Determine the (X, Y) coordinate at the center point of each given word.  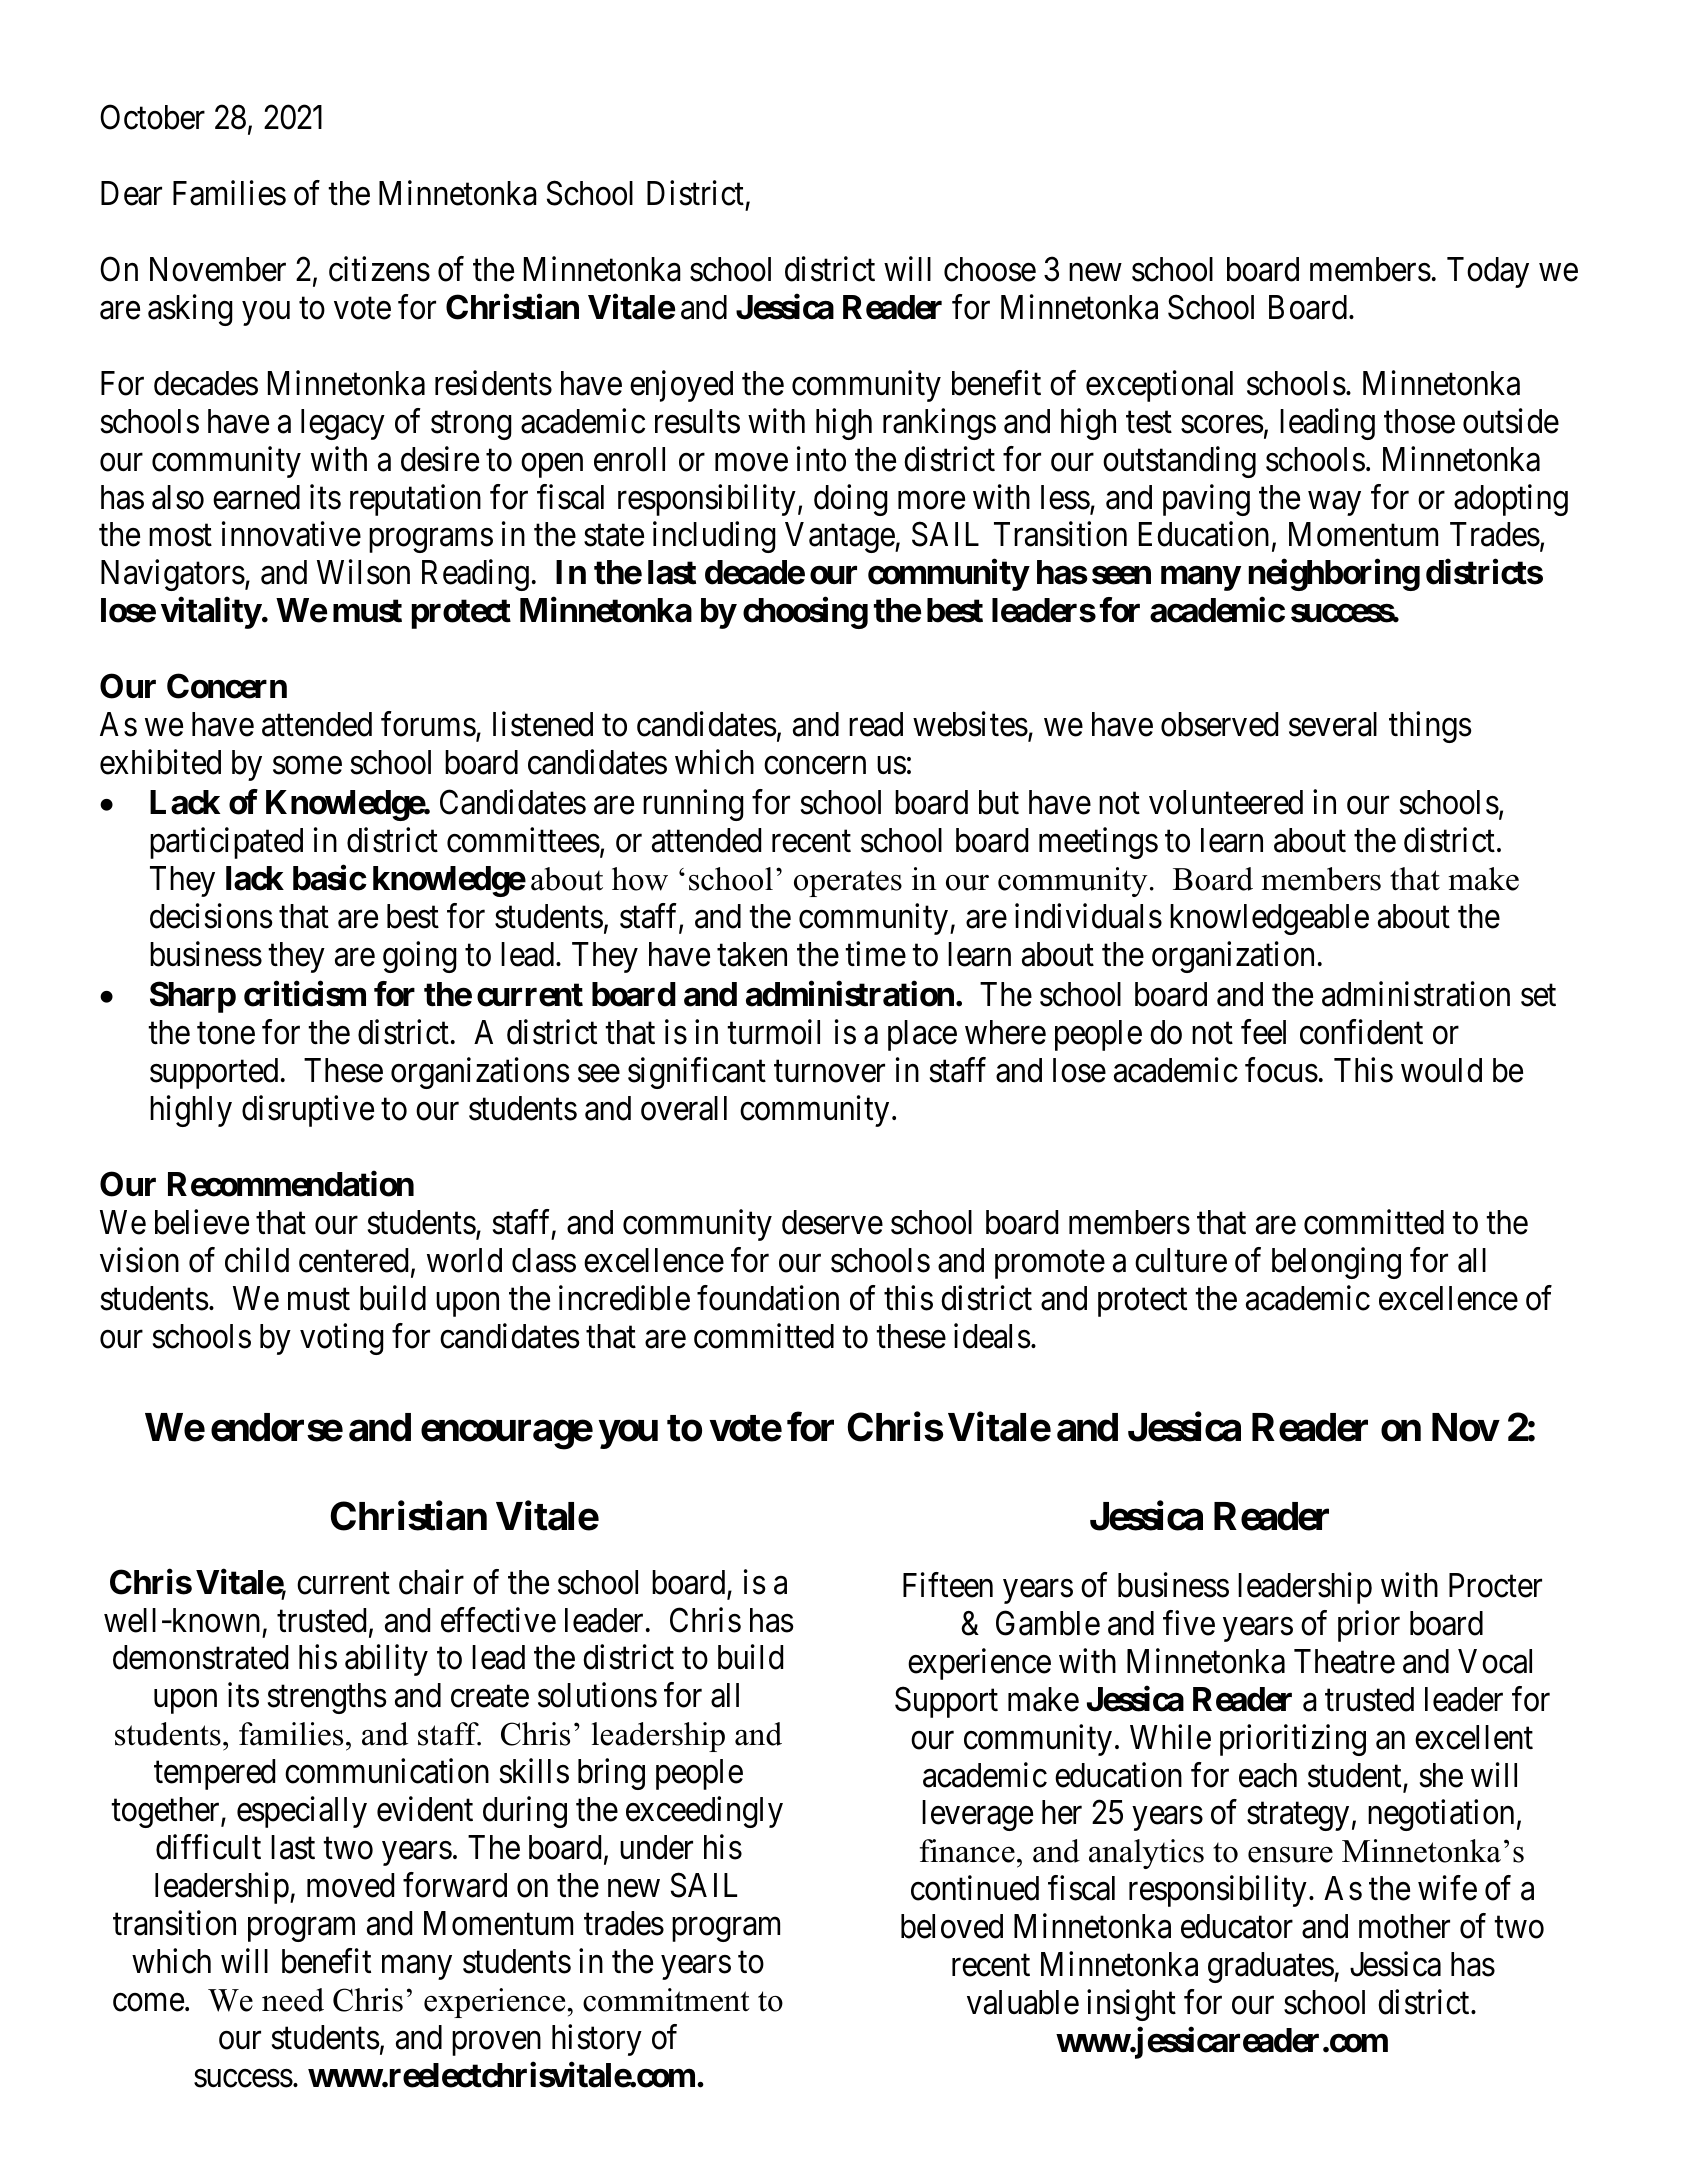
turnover (829, 1072)
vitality (211, 613)
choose (990, 269)
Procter (1495, 1585)
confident (1361, 1032)
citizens (379, 269)
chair (431, 1582)
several (1333, 724)
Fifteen (948, 1585)
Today (1488, 272)
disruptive (308, 1111)
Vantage (840, 538)
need (293, 2000)
